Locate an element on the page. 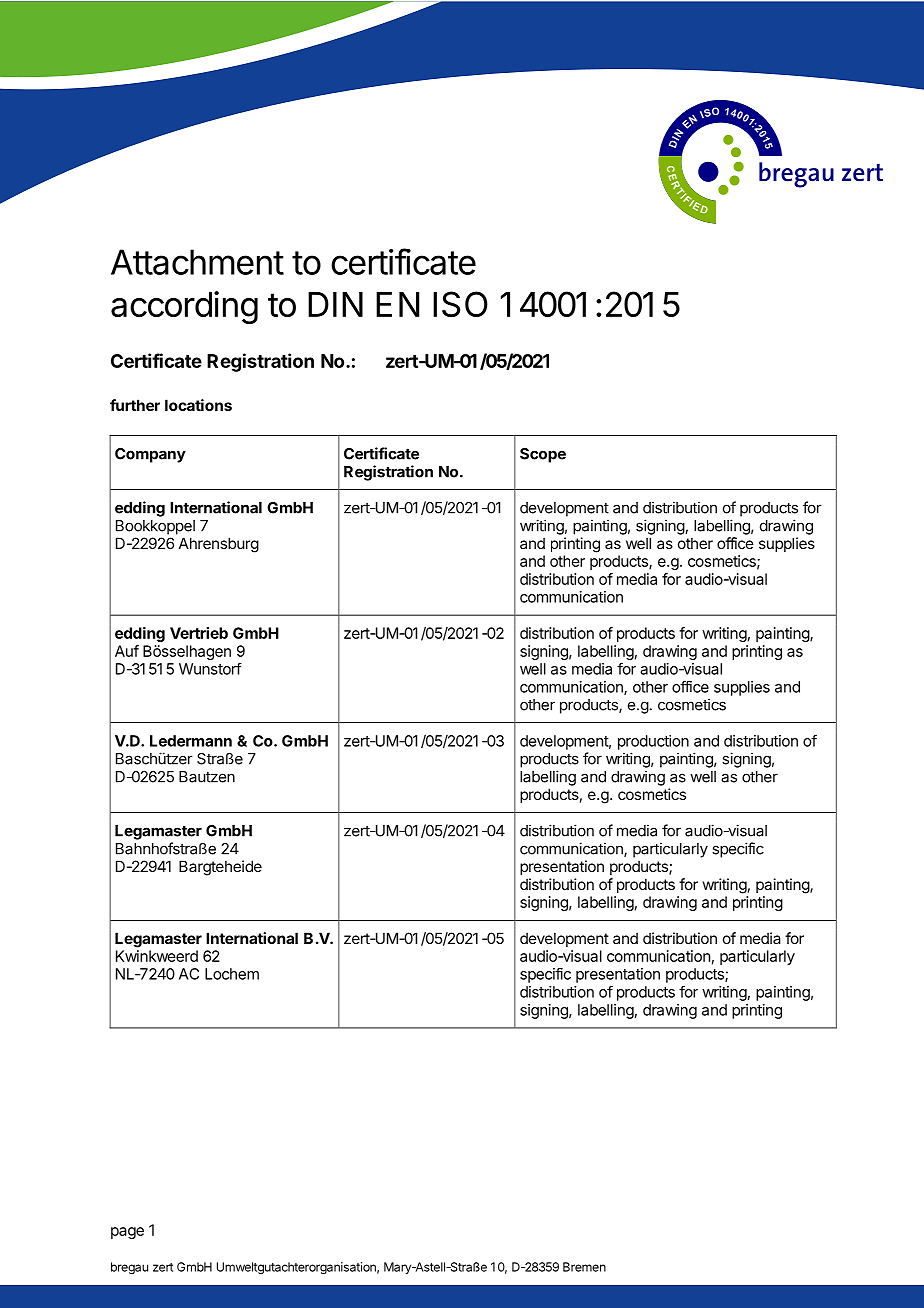  Scope is located at coordinates (543, 455).
